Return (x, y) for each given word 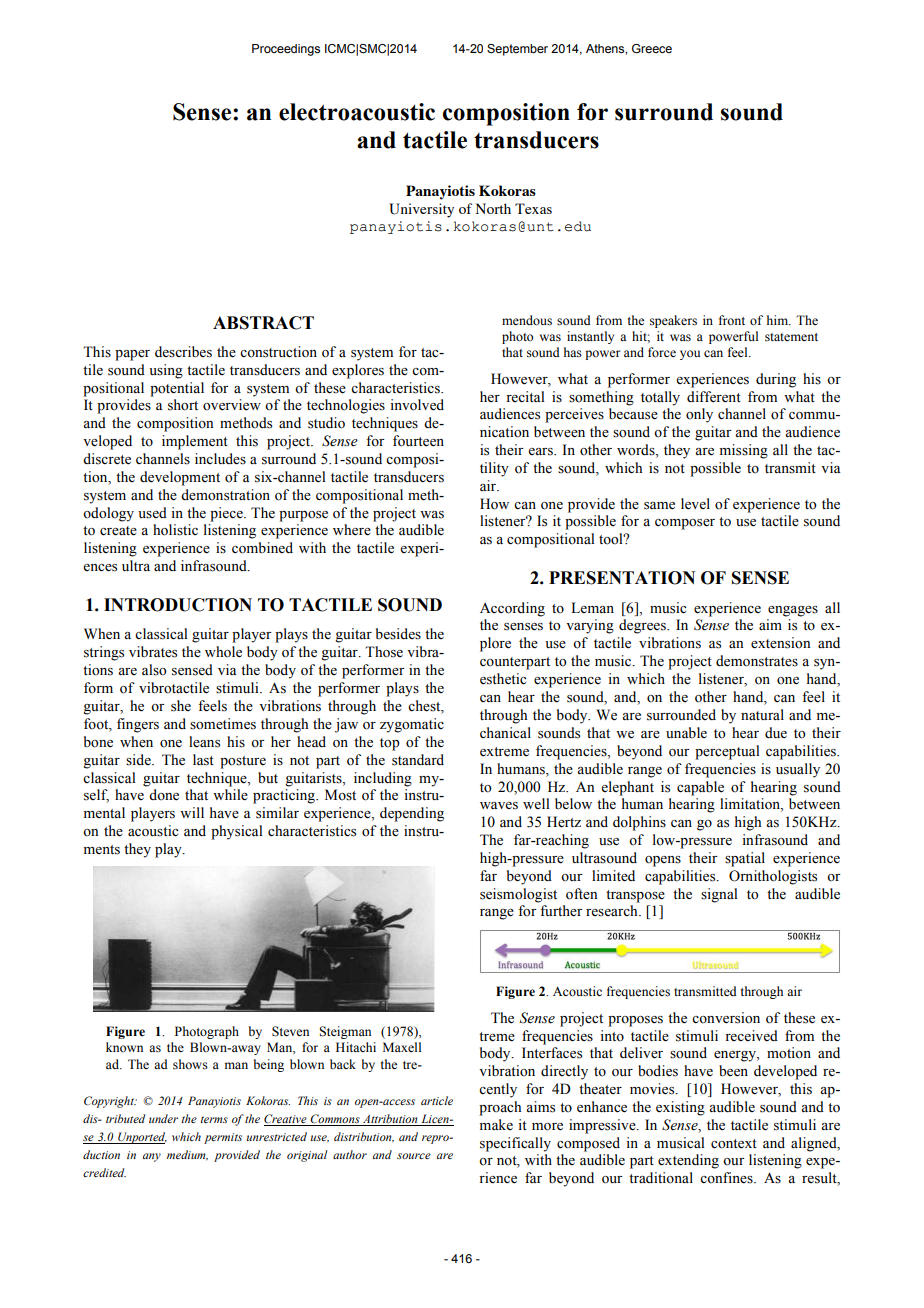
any (152, 1157)
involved (417, 405)
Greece (652, 48)
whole (223, 652)
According (512, 609)
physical (237, 832)
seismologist (518, 895)
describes (183, 352)
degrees (643, 626)
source (414, 1156)
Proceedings (286, 50)
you (690, 355)
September (517, 50)
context (734, 1144)
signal (719, 895)
